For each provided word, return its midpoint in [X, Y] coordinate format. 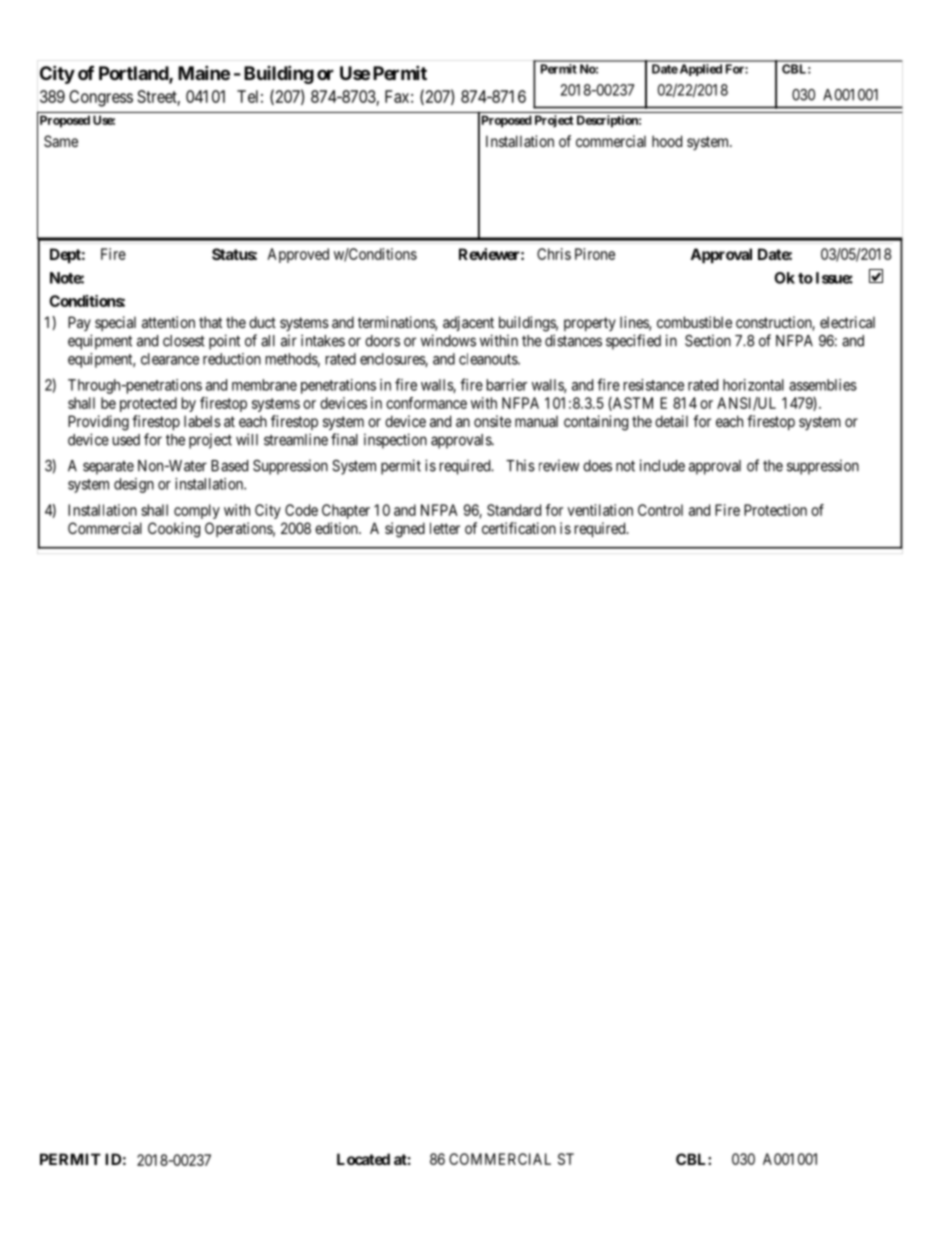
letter [445, 528]
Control [660, 510]
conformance [426, 403]
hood [667, 141]
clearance [170, 359]
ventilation [600, 510]
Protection [775, 510]
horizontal [753, 385]
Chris [554, 254]
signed [405, 530]
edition [337, 528]
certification [519, 528]
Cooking [174, 530]
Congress [101, 98]
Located [363, 1159]
